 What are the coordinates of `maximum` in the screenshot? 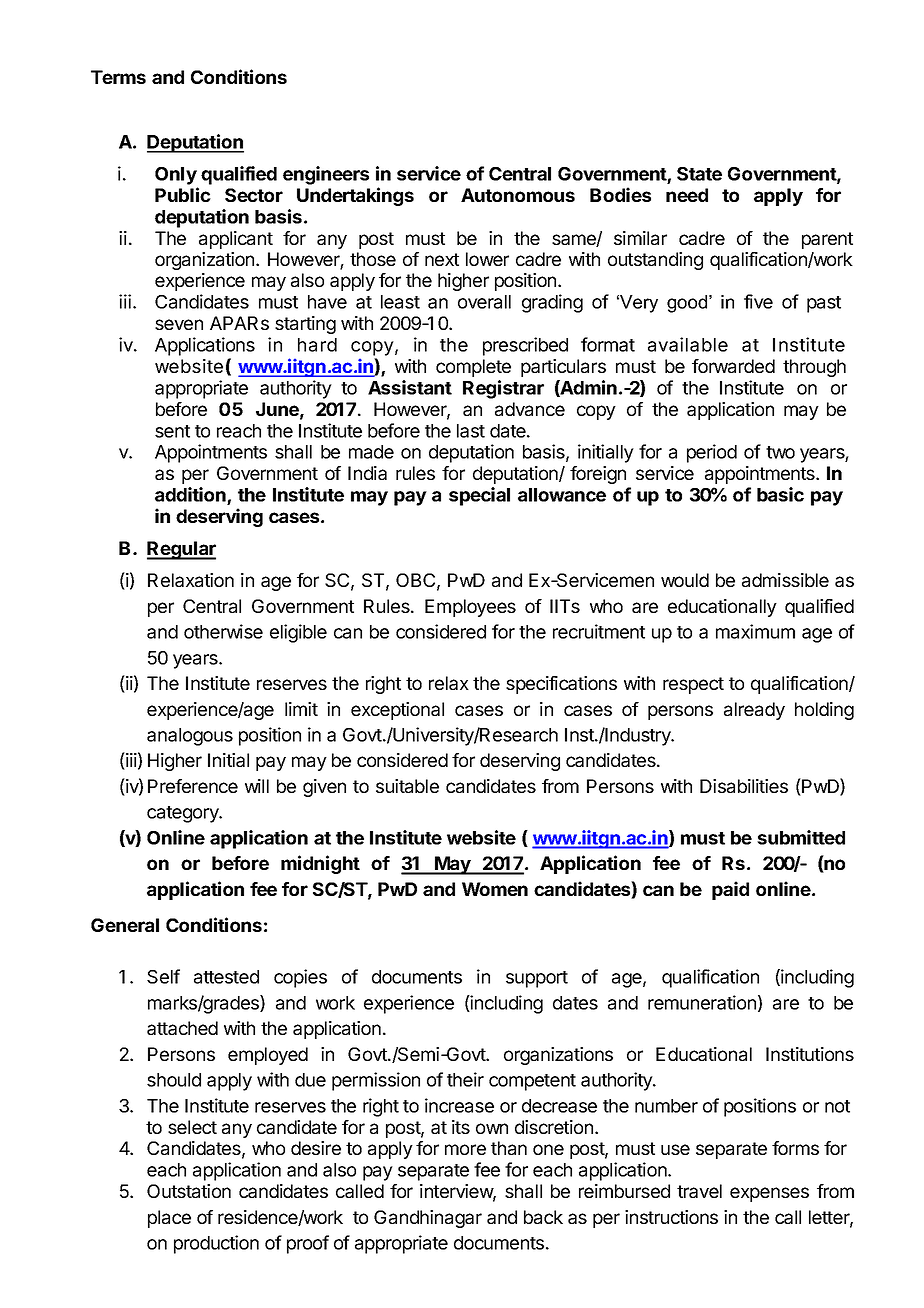 It's located at (755, 631).
